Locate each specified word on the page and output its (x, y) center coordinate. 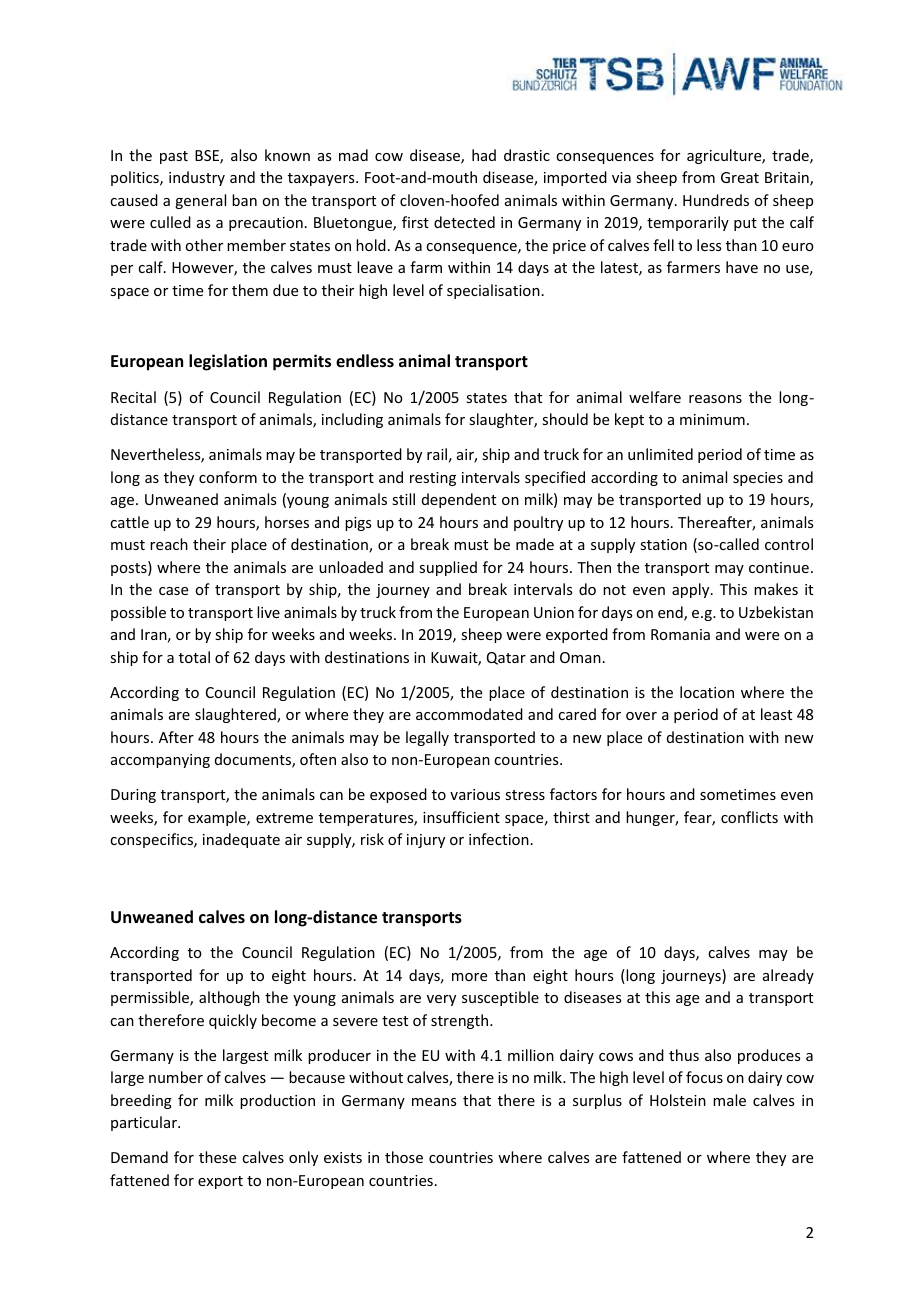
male (729, 1100)
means (434, 1102)
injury (426, 841)
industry (197, 178)
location (707, 692)
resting (433, 479)
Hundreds (716, 200)
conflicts (749, 817)
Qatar (506, 658)
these (217, 1157)
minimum (712, 419)
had (484, 155)
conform (228, 477)
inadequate (241, 840)
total (194, 657)
